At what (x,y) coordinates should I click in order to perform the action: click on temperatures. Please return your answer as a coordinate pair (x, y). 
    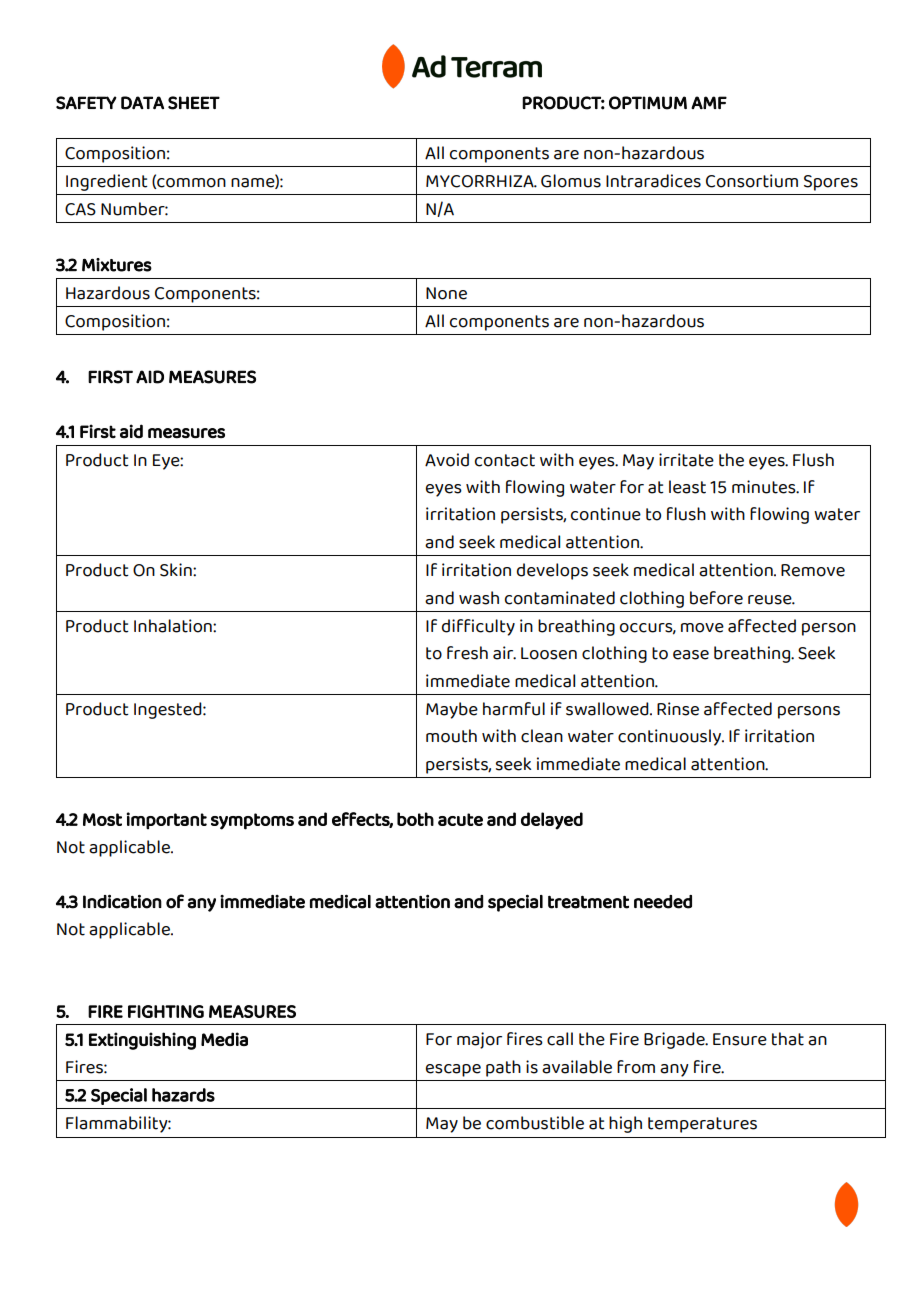
    Looking at the image, I should click on (702, 1125).
